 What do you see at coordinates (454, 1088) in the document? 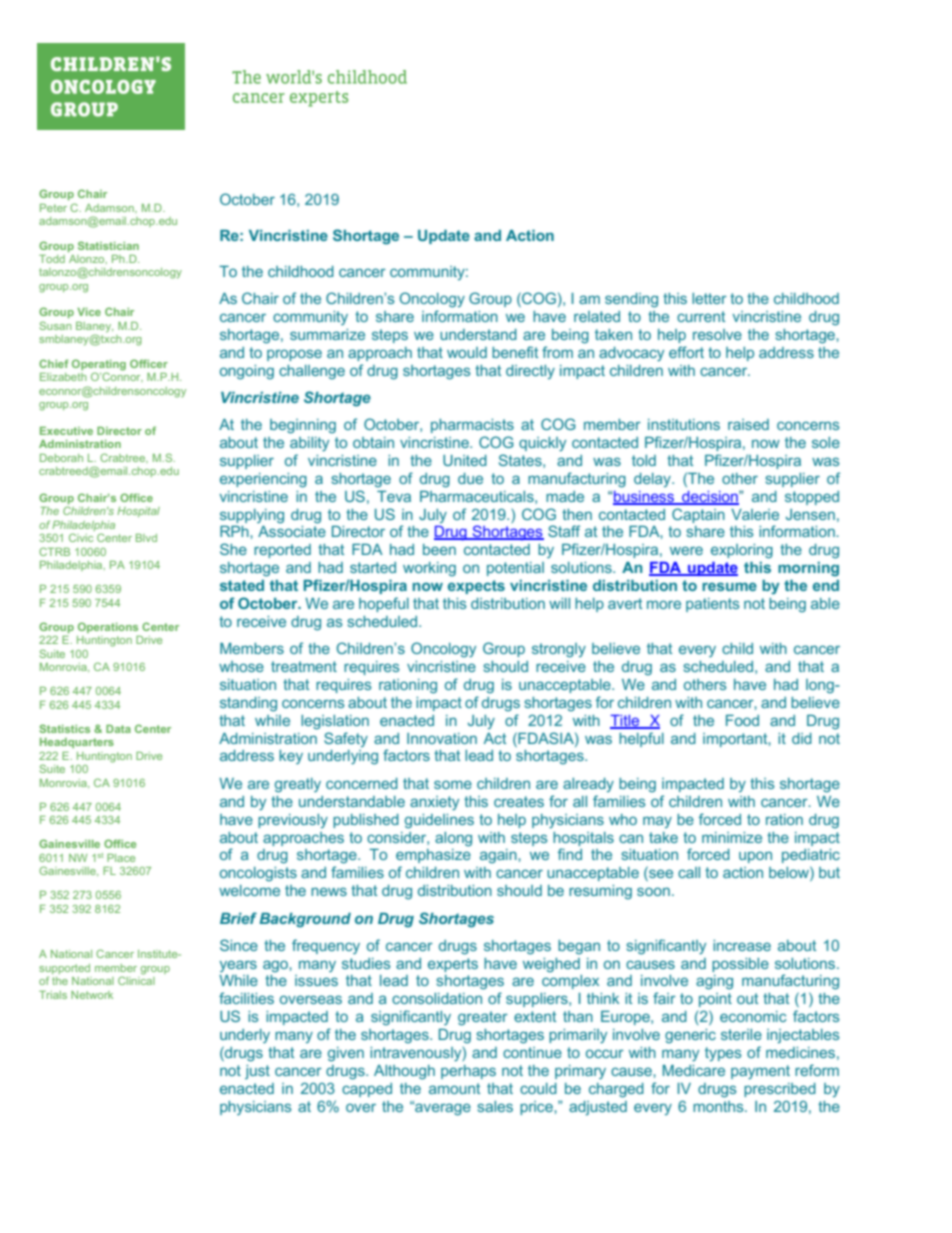
I see `amount` at bounding box center [454, 1088].
